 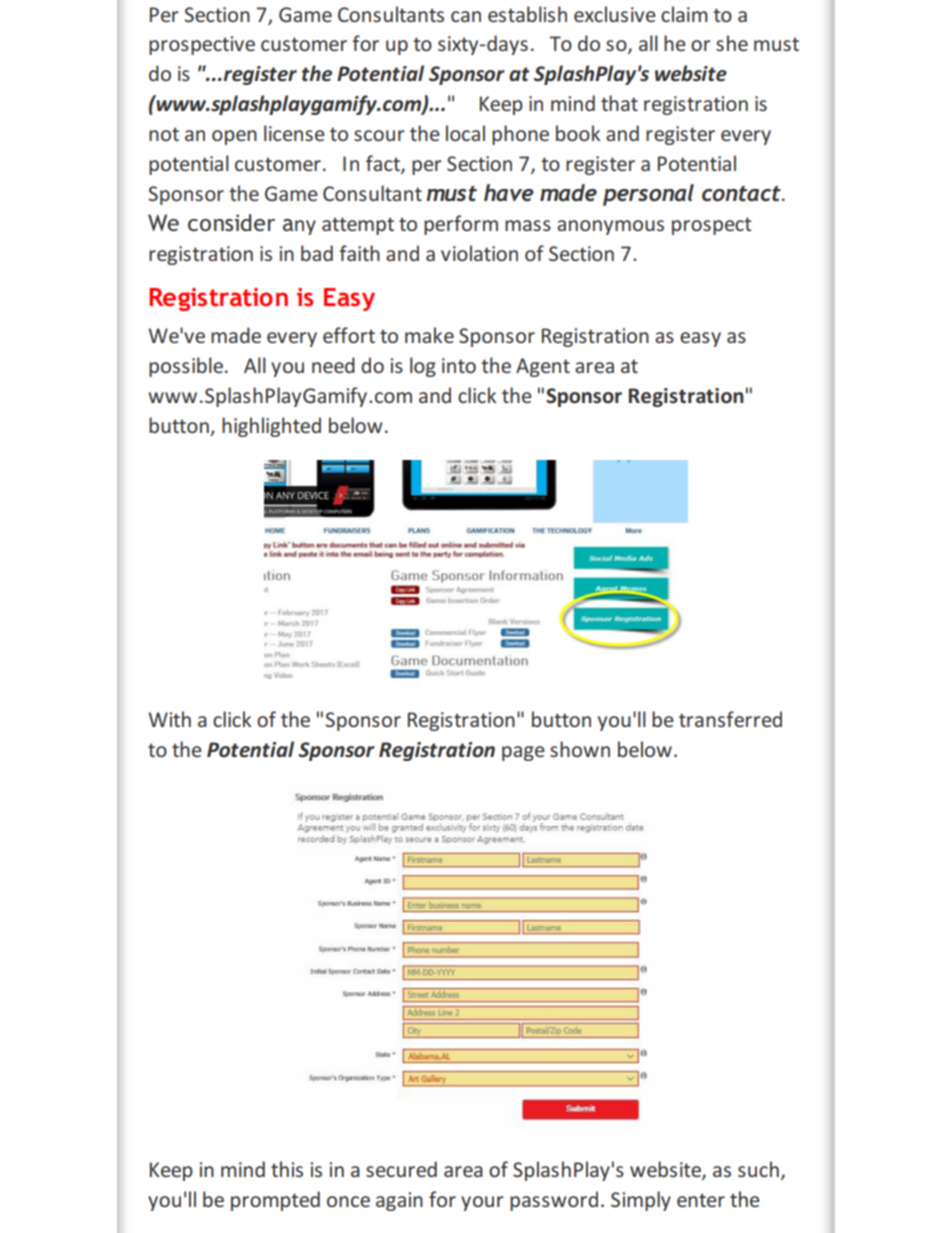 I want to click on transferred, so click(x=730, y=719).
